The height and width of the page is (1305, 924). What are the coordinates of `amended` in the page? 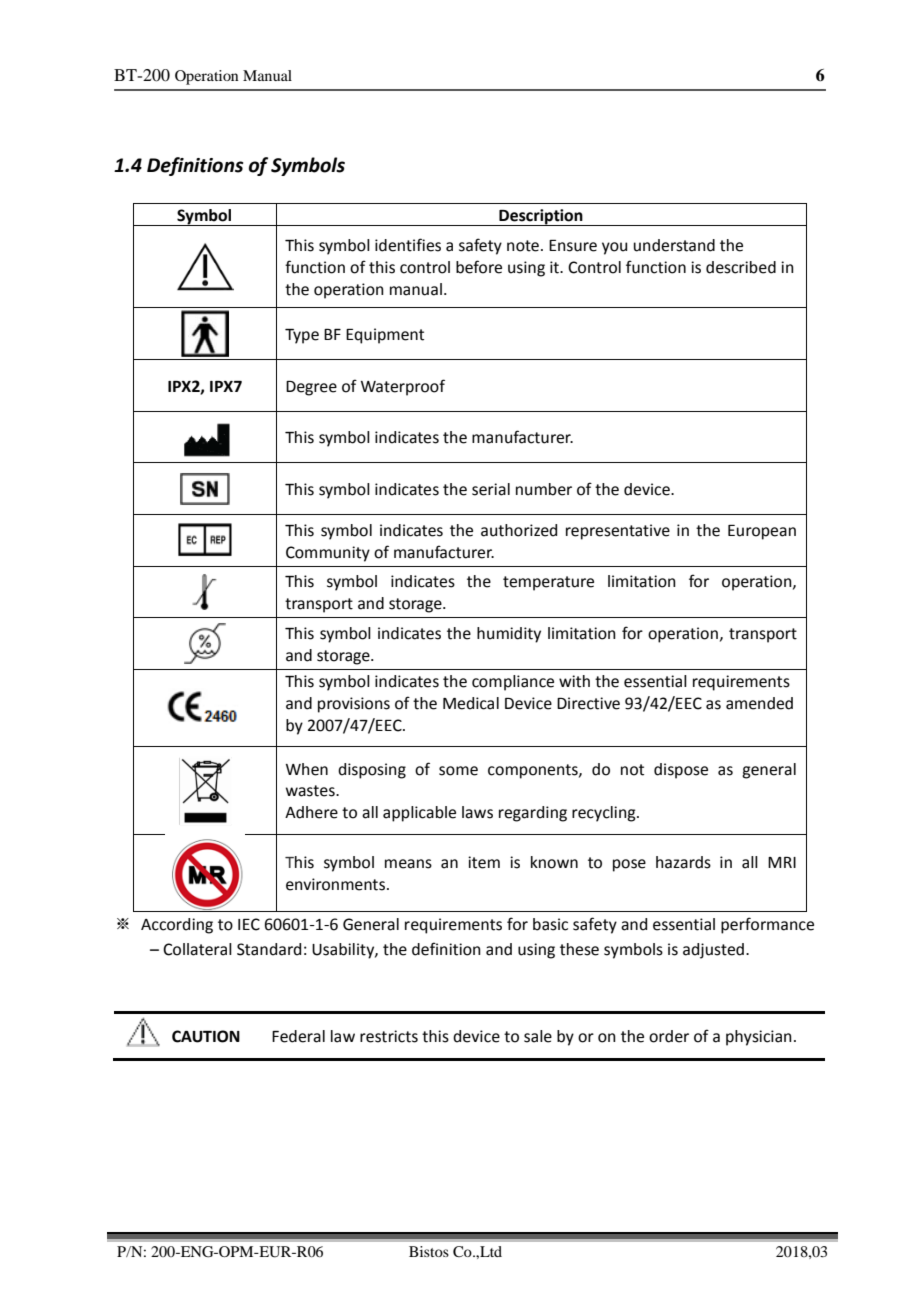 It's located at (759, 703).
